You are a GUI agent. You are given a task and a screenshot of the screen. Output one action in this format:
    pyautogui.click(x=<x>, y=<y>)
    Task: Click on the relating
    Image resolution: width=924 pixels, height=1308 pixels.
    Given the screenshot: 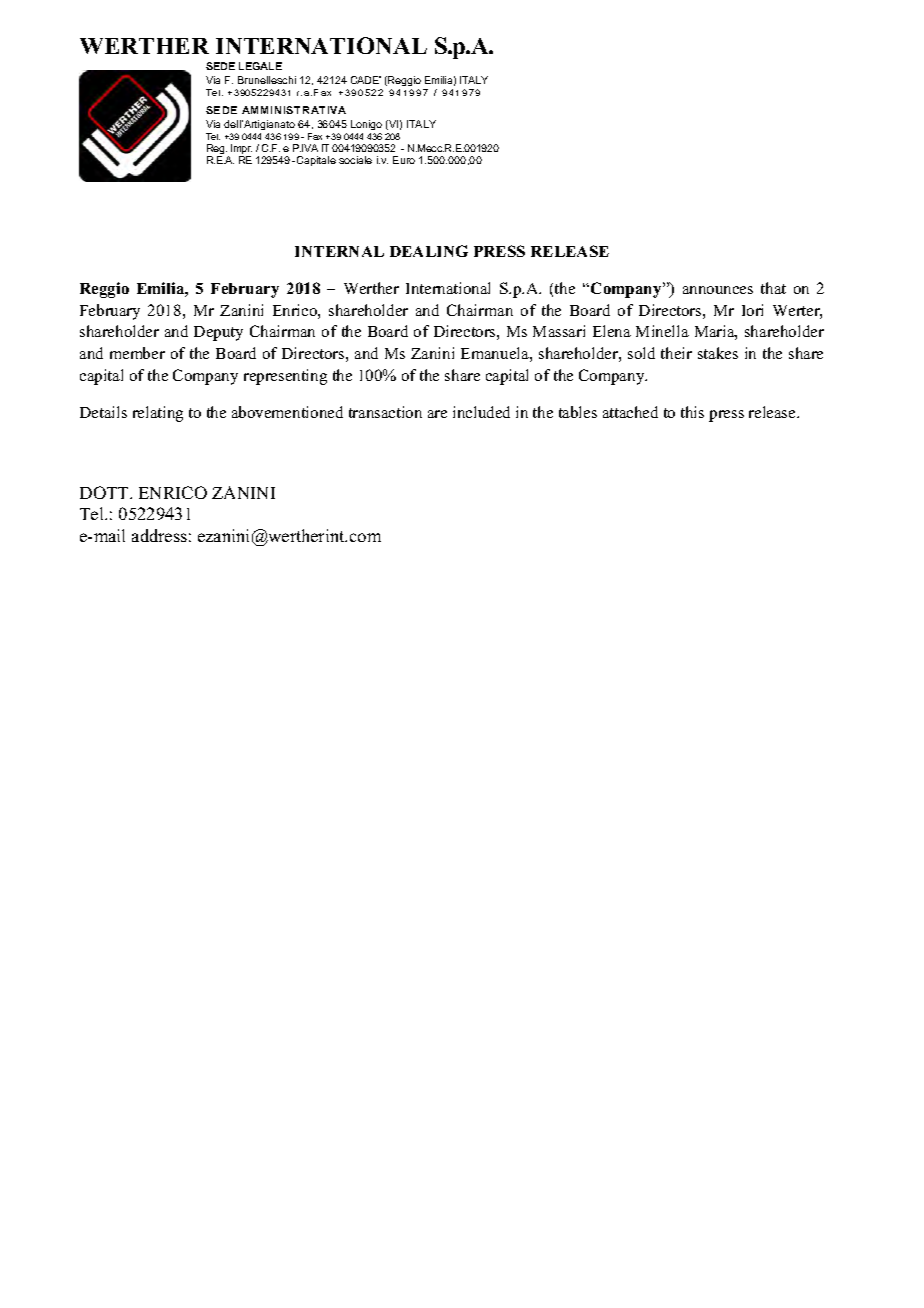 What is the action you would take?
    pyautogui.click(x=158, y=414)
